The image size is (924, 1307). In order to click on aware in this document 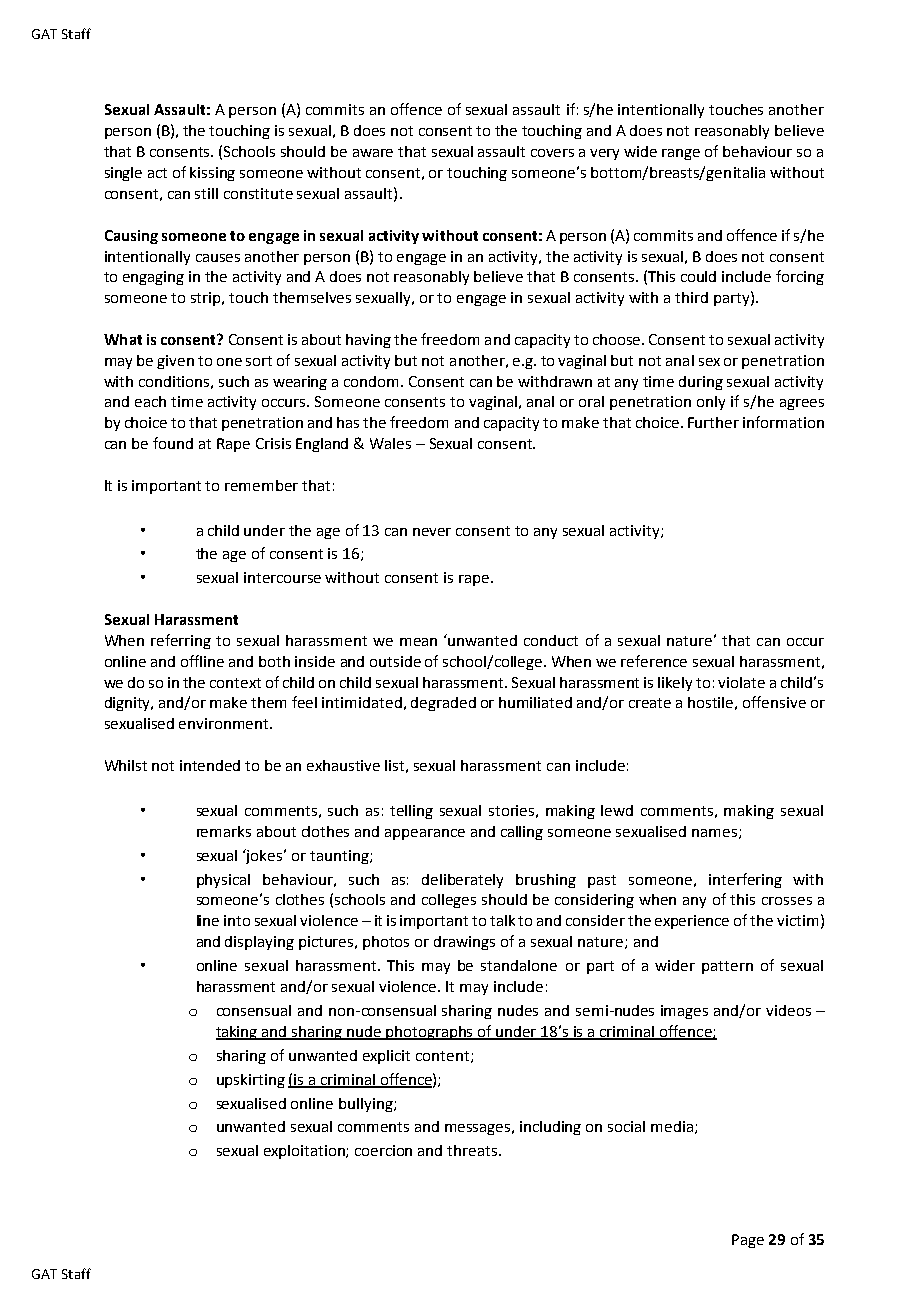, I will do `click(373, 153)`.
